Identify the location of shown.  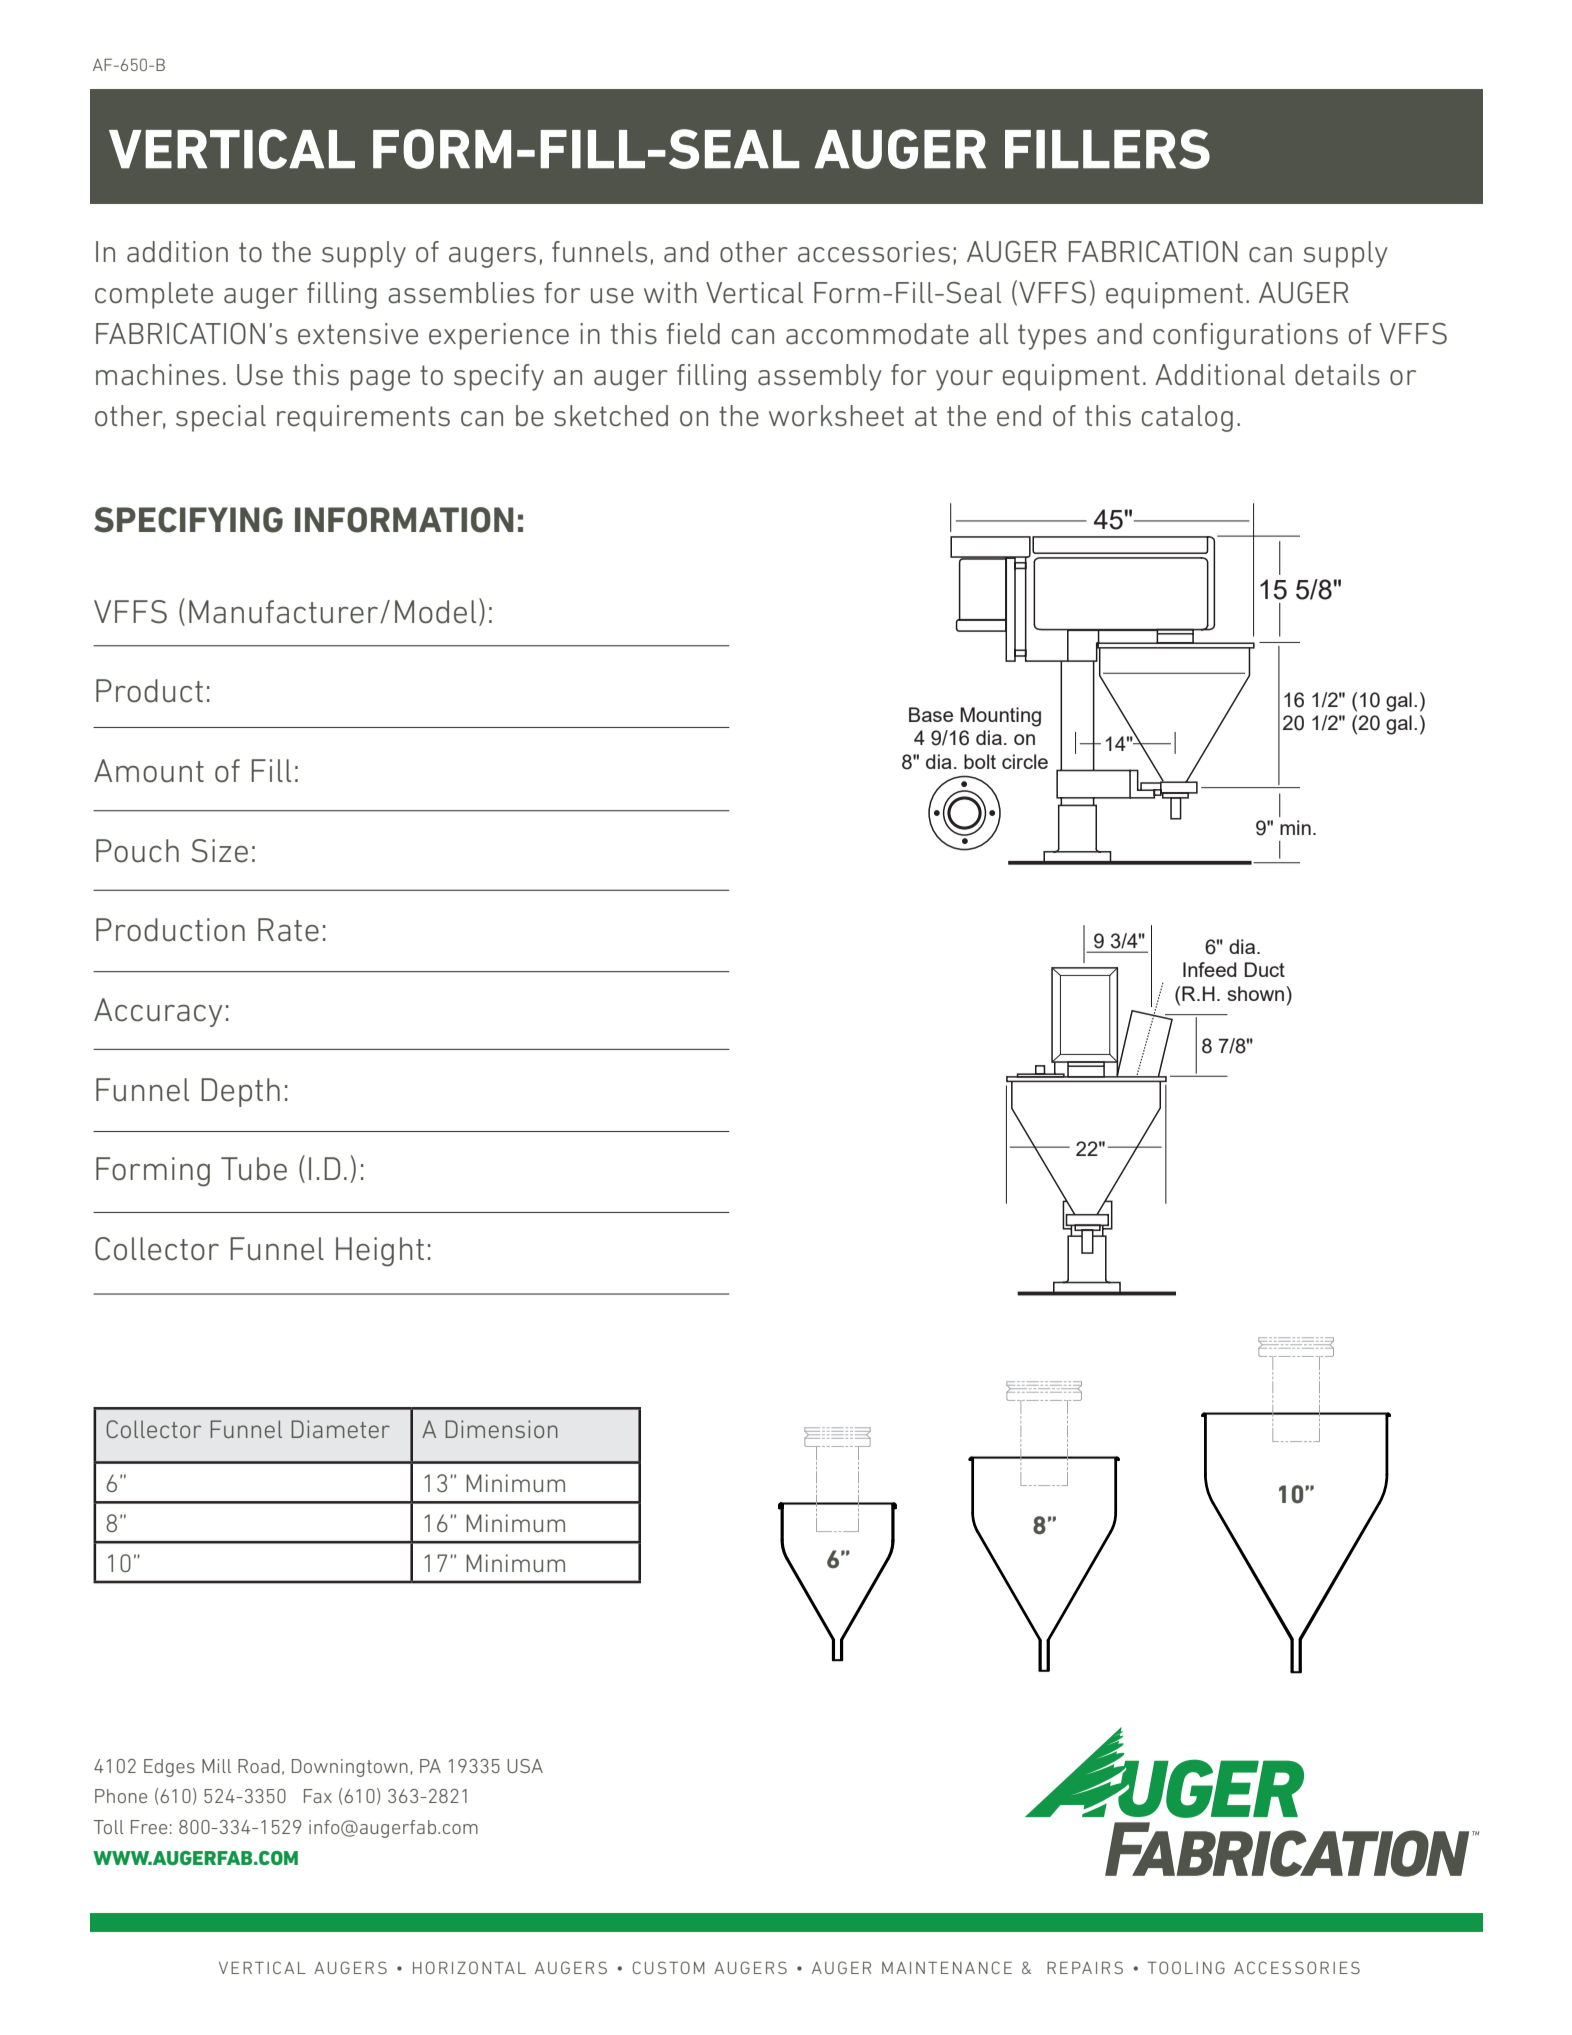
(1257, 993).
